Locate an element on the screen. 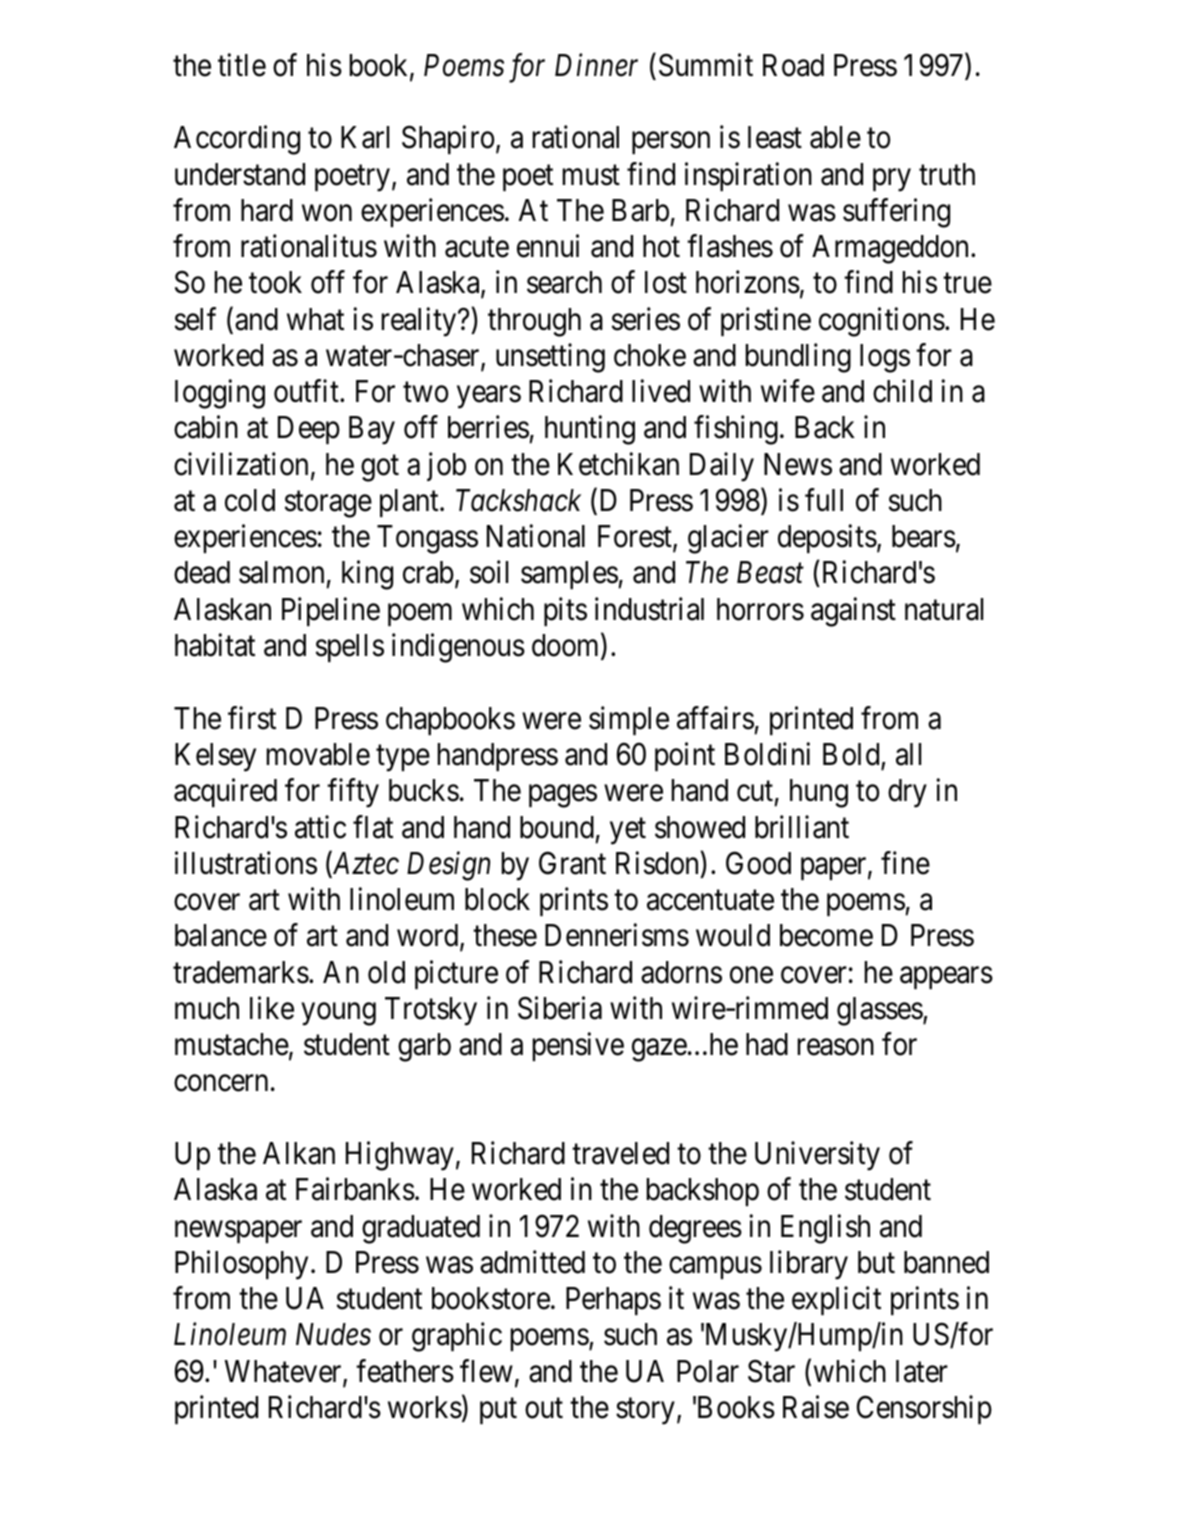  Nudes is located at coordinates (333, 1334).
